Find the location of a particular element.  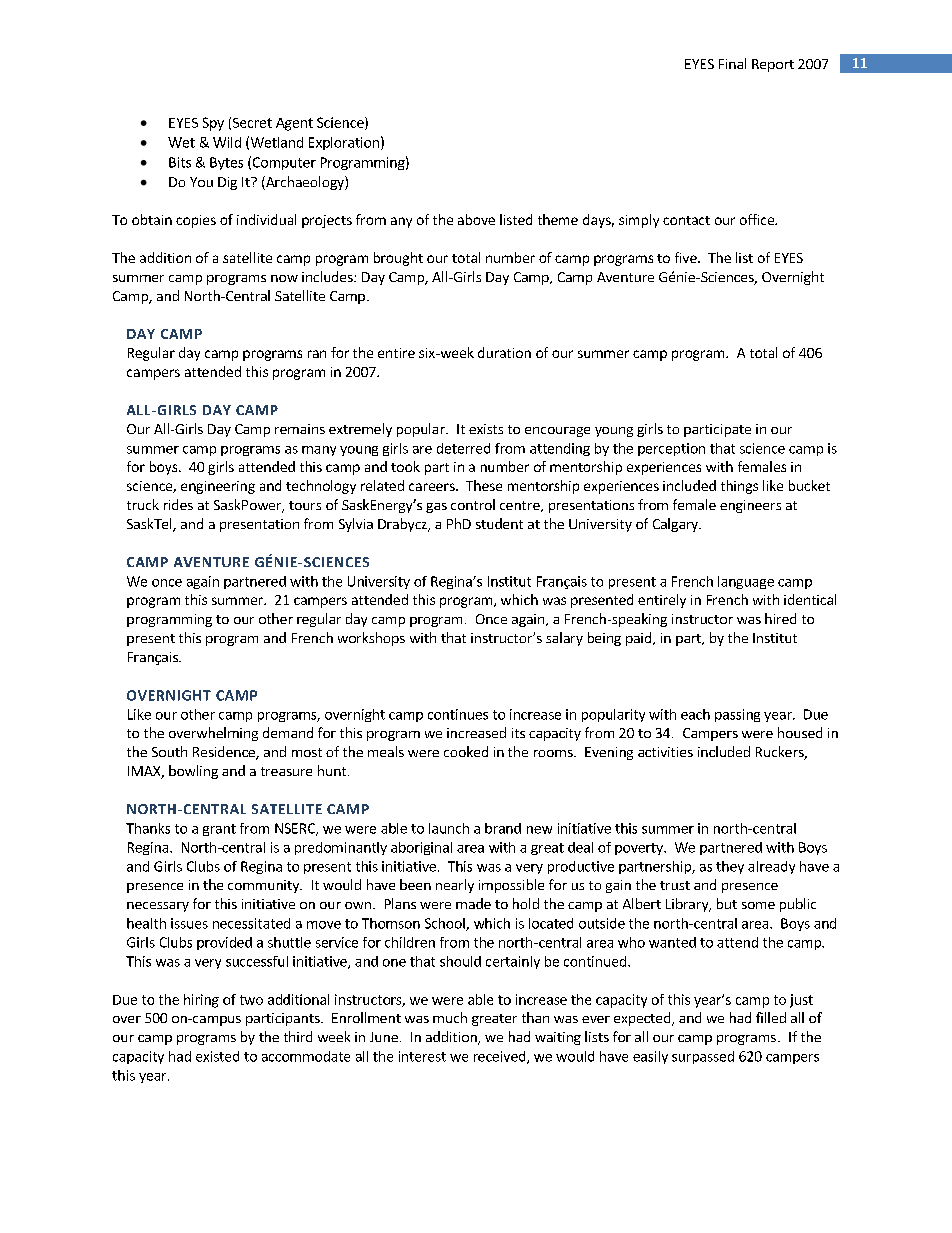

bowling is located at coordinates (193, 772).
